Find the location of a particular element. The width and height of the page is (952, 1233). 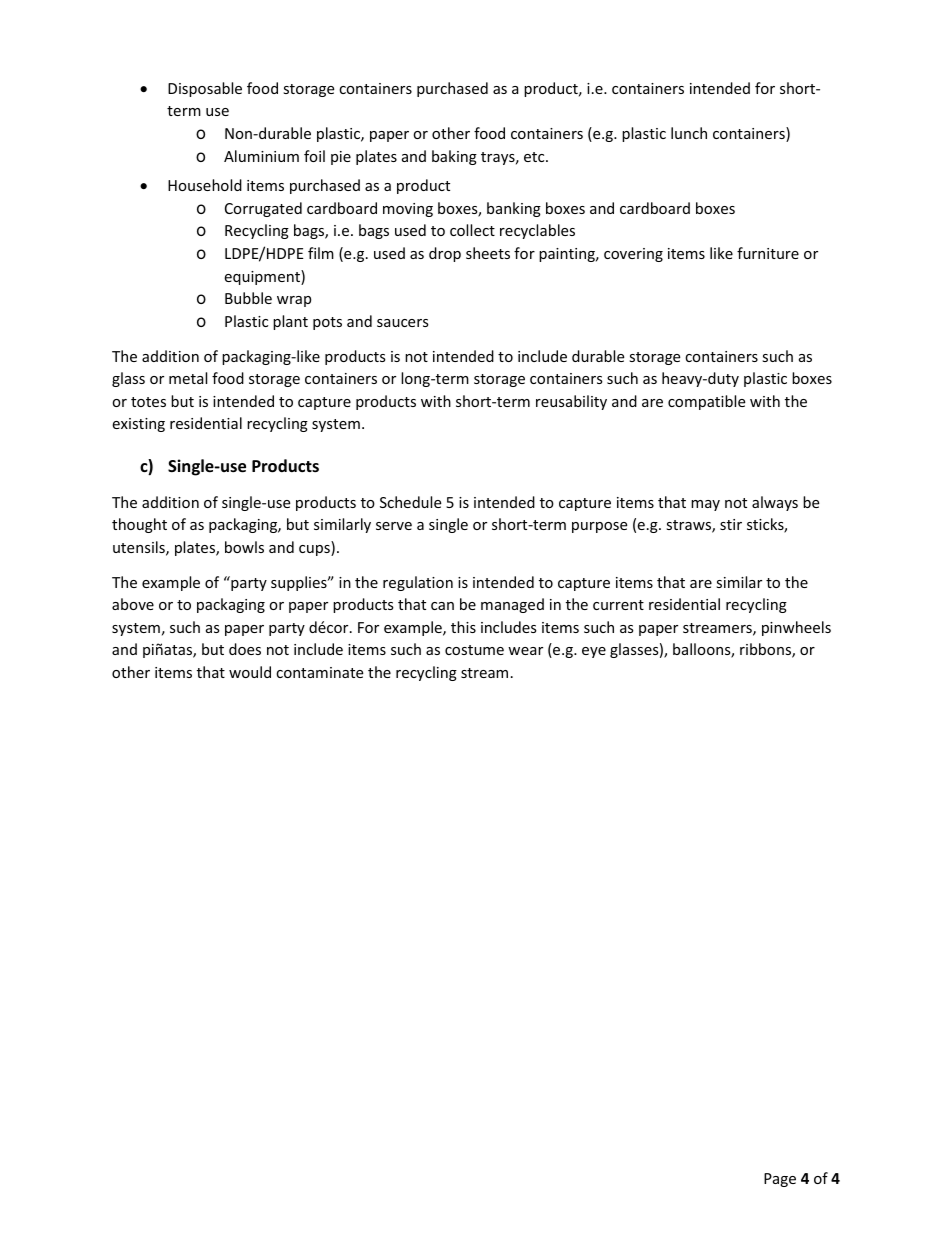

existing is located at coordinates (138, 425).
